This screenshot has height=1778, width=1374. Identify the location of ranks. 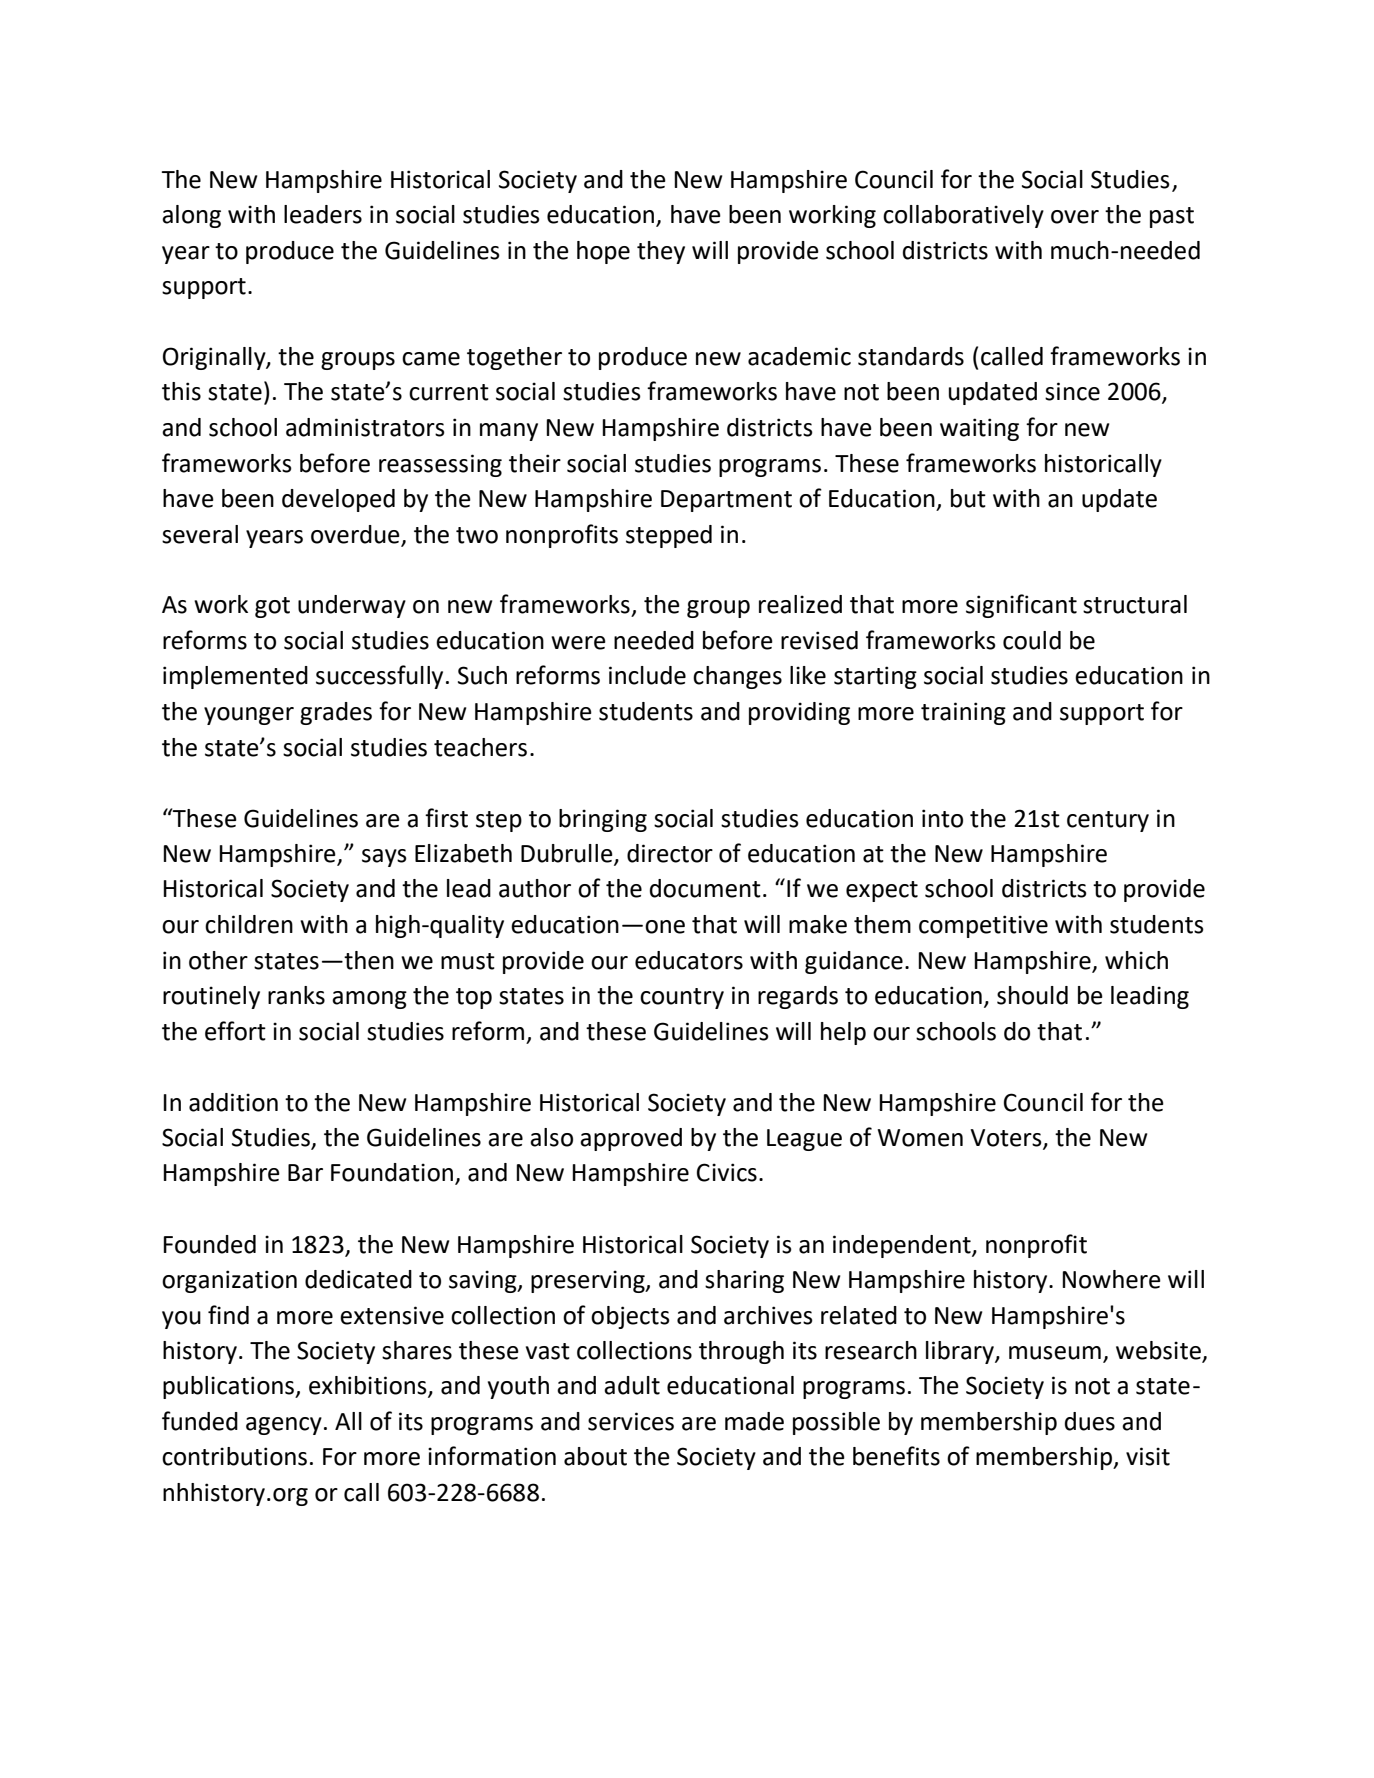
(296, 995).
